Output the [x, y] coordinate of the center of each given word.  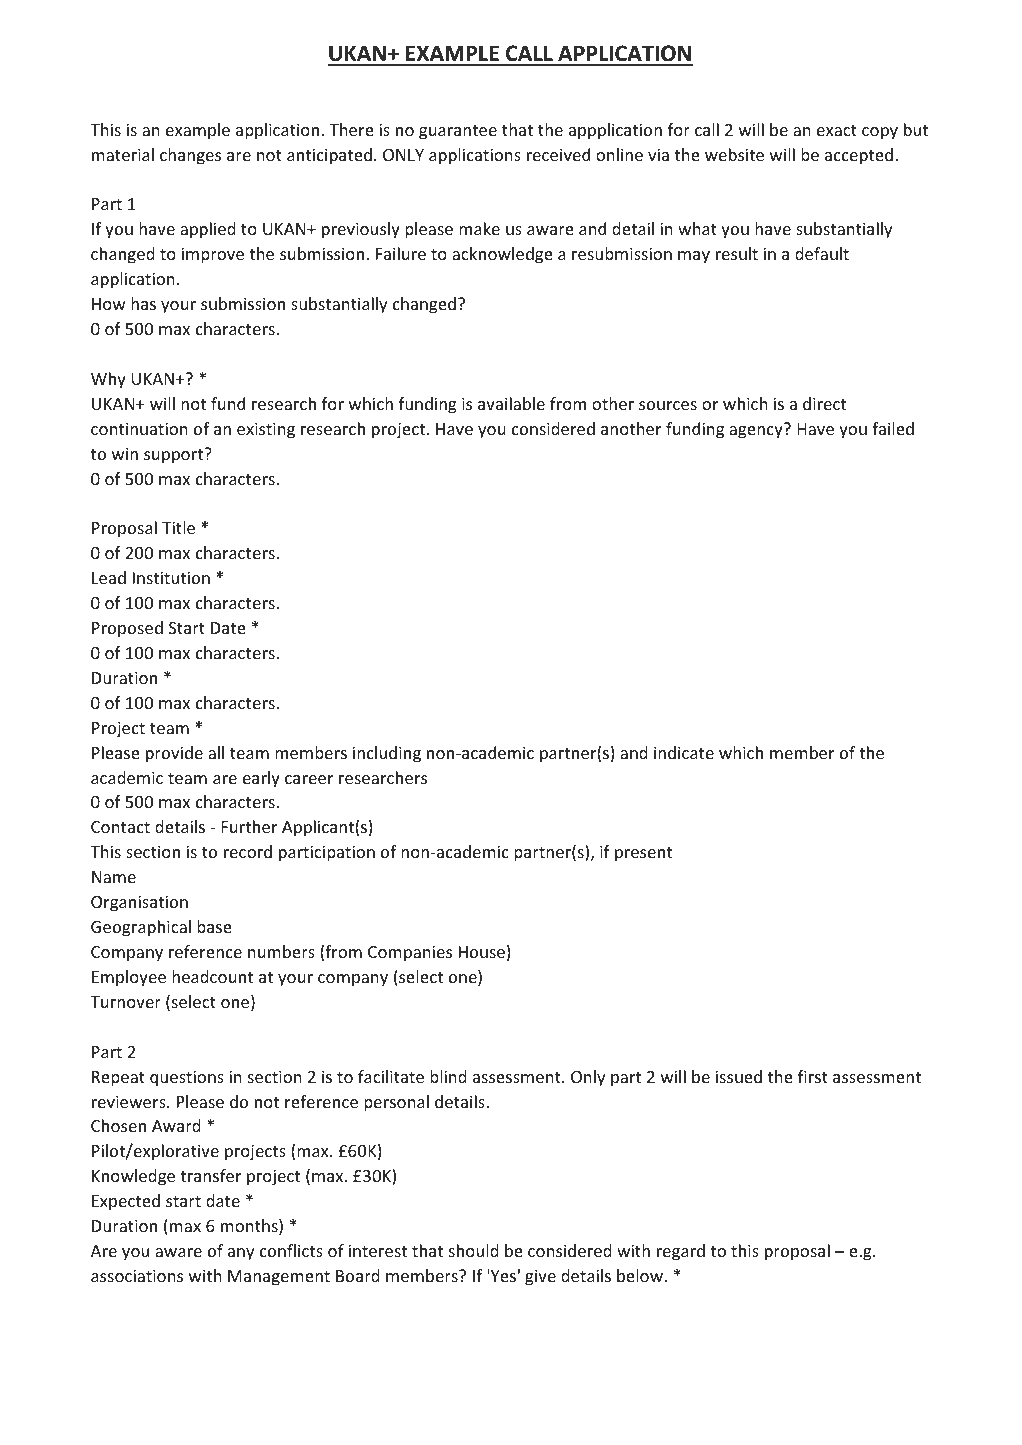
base [214, 926]
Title [178, 527]
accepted [859, 156]
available [511, 403]
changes [190, 156]
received [558, 154]
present [643, 854]
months [250, 1227]
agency [756, 432]
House [482, 952]
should [474, 1250]
